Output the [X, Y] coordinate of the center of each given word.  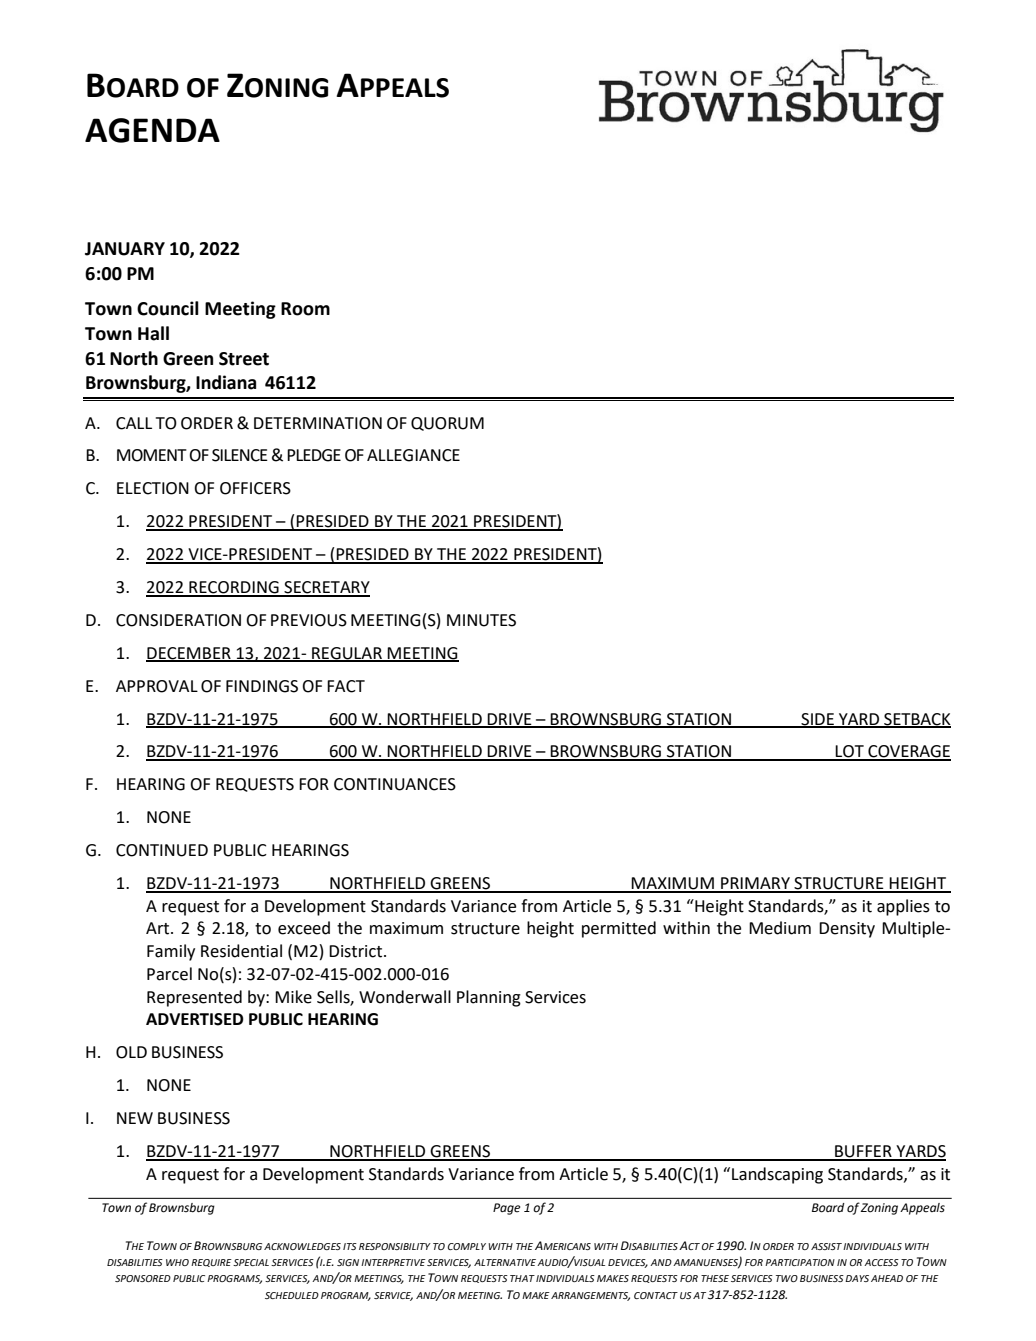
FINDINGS [262, 686]
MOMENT [152, 455]
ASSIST [826, 1246]
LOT [850, 752]
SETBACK [916, 720]
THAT [522, 1278]
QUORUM [447, 424]
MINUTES [481, 620]
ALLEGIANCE [413, 455]
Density [847, 930]
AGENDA [152, 130]
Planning [489, 998]
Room [305, 309]
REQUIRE [211, 1263]
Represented [194, 998]
